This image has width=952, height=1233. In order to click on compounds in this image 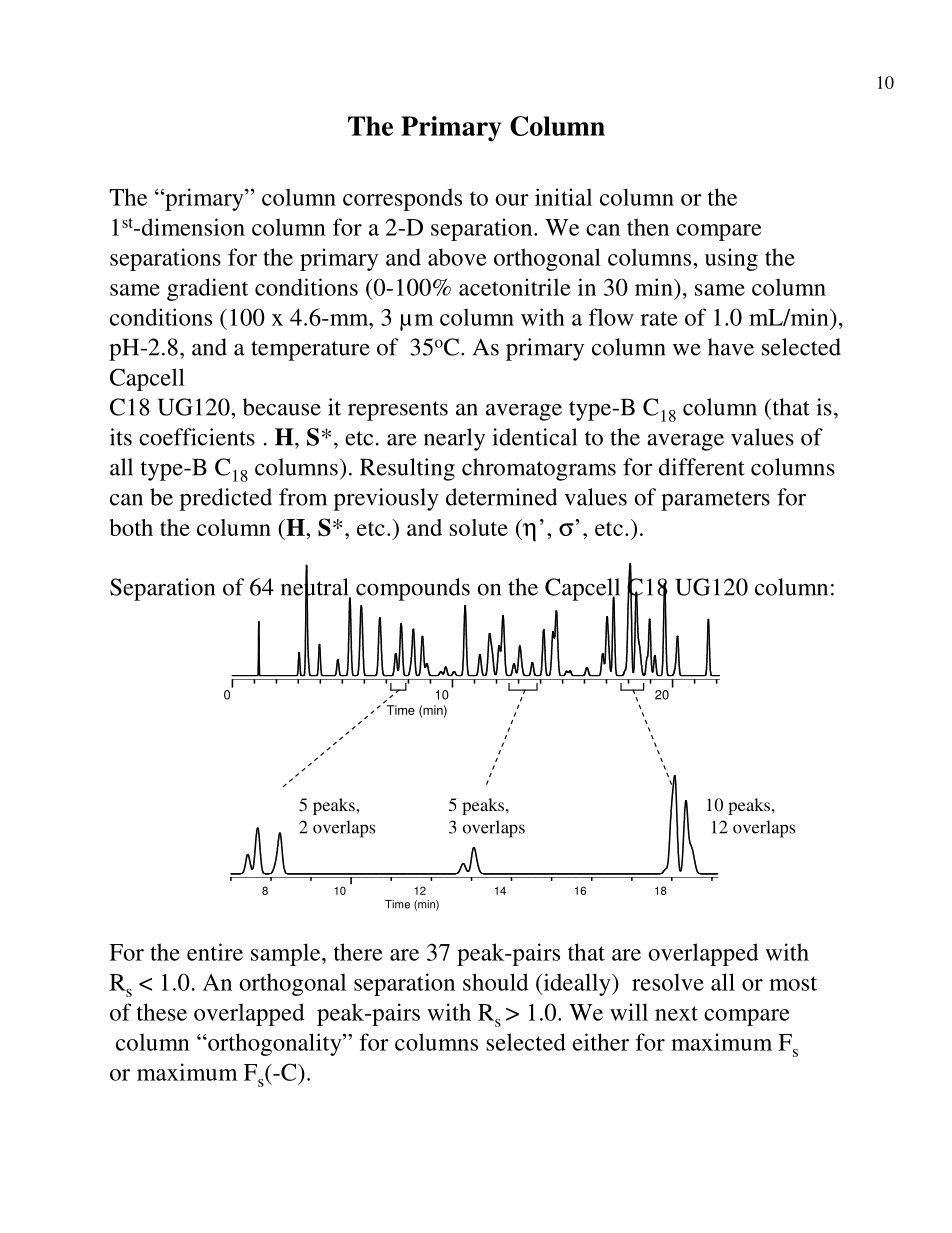, I will do `click(413, 589)`.
